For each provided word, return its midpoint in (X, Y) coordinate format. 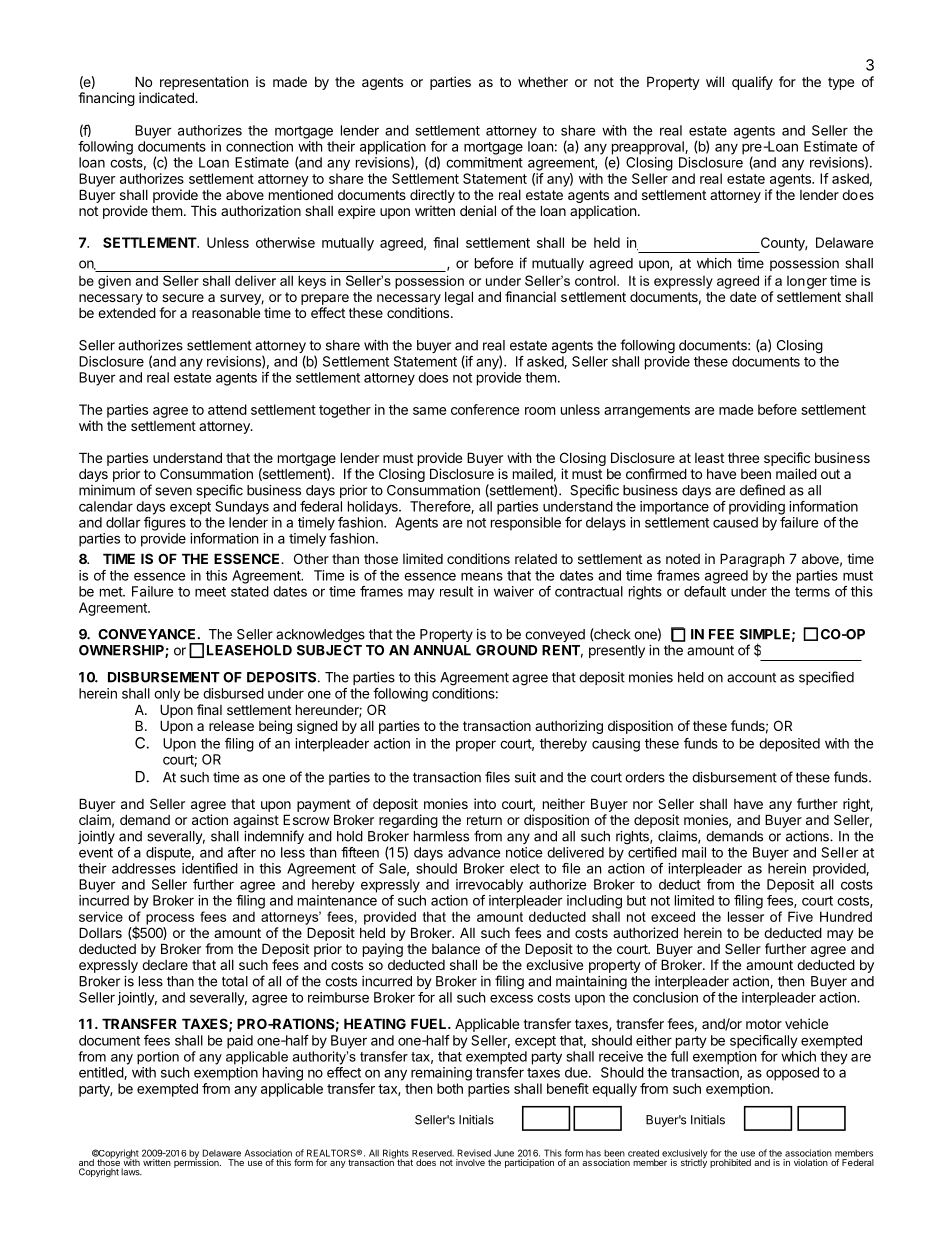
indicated (167, 97)
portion (158, 1058)
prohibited (730, 1163)
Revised (474, 1153)
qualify (752, 83)
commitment (484, 162)
